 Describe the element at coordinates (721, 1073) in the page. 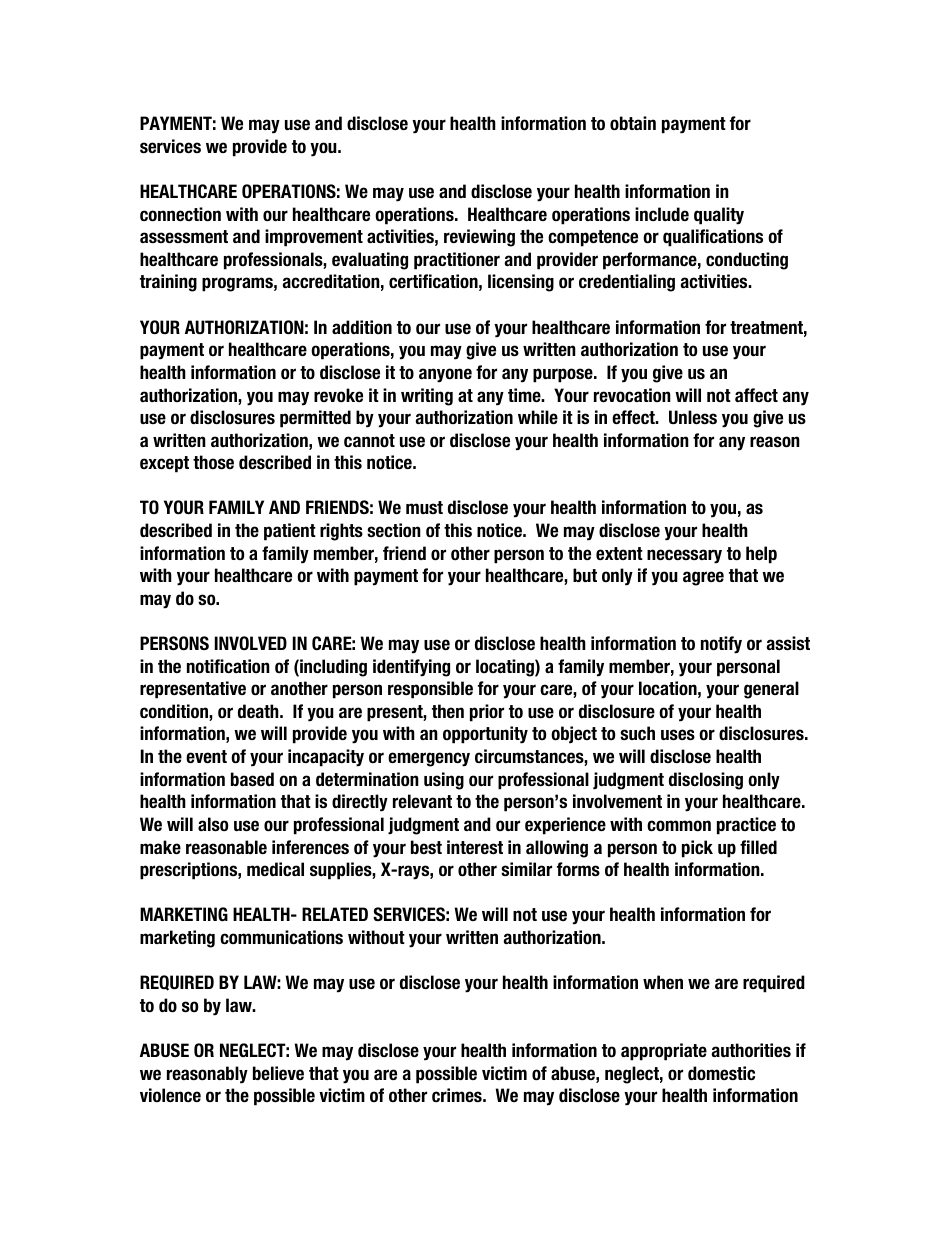

I see `domestic` at that location.
